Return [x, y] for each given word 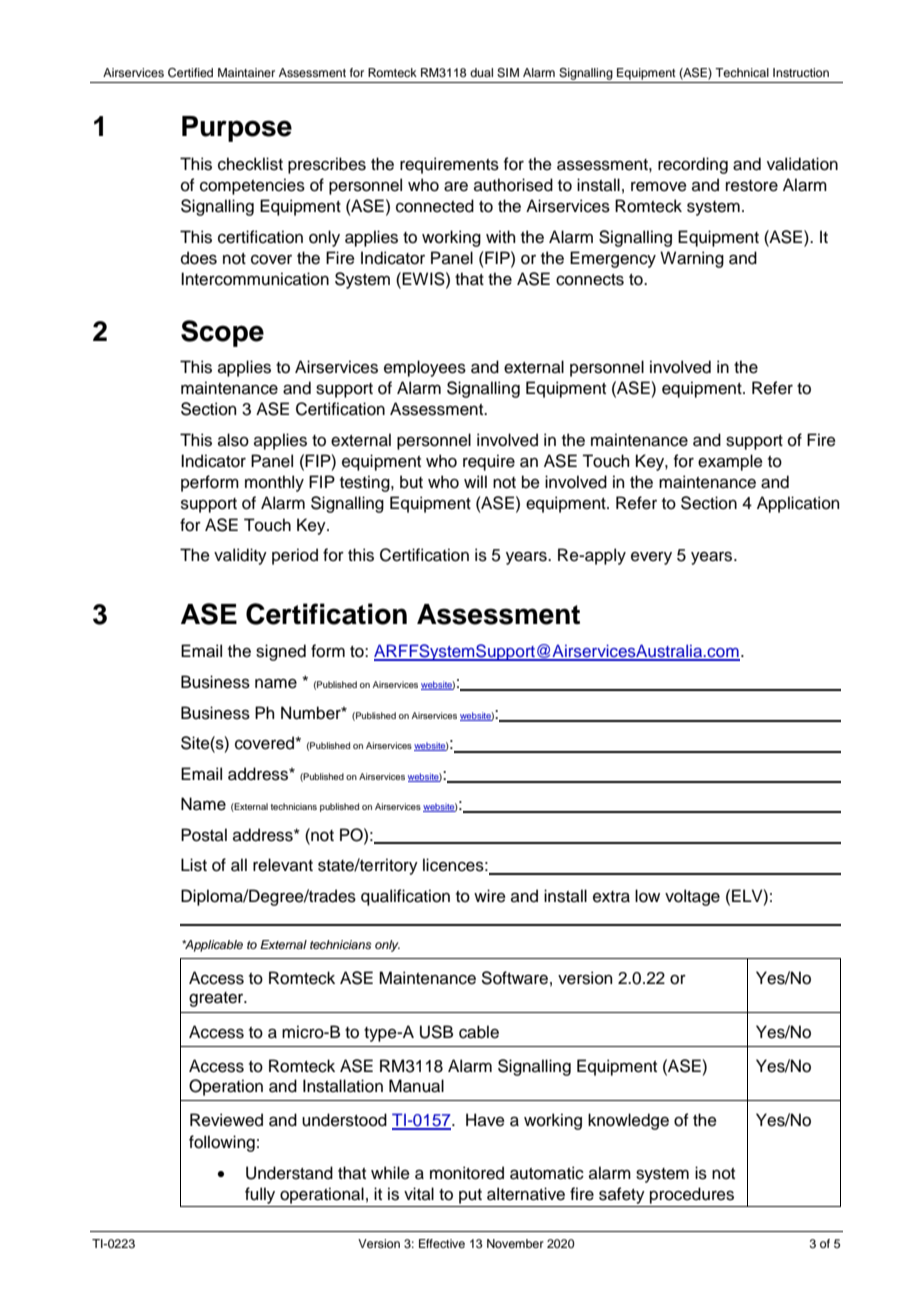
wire [490, 896]
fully [260, 1197]
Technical [742, 72]
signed [281, 652]
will [475, 481]
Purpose [237, 129]
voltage [692, 897]
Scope [222, 333]
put [470, 1196]
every [651, 558]
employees [425, 368]
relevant [283, 865]
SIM [508, 73]
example [730, 462]
